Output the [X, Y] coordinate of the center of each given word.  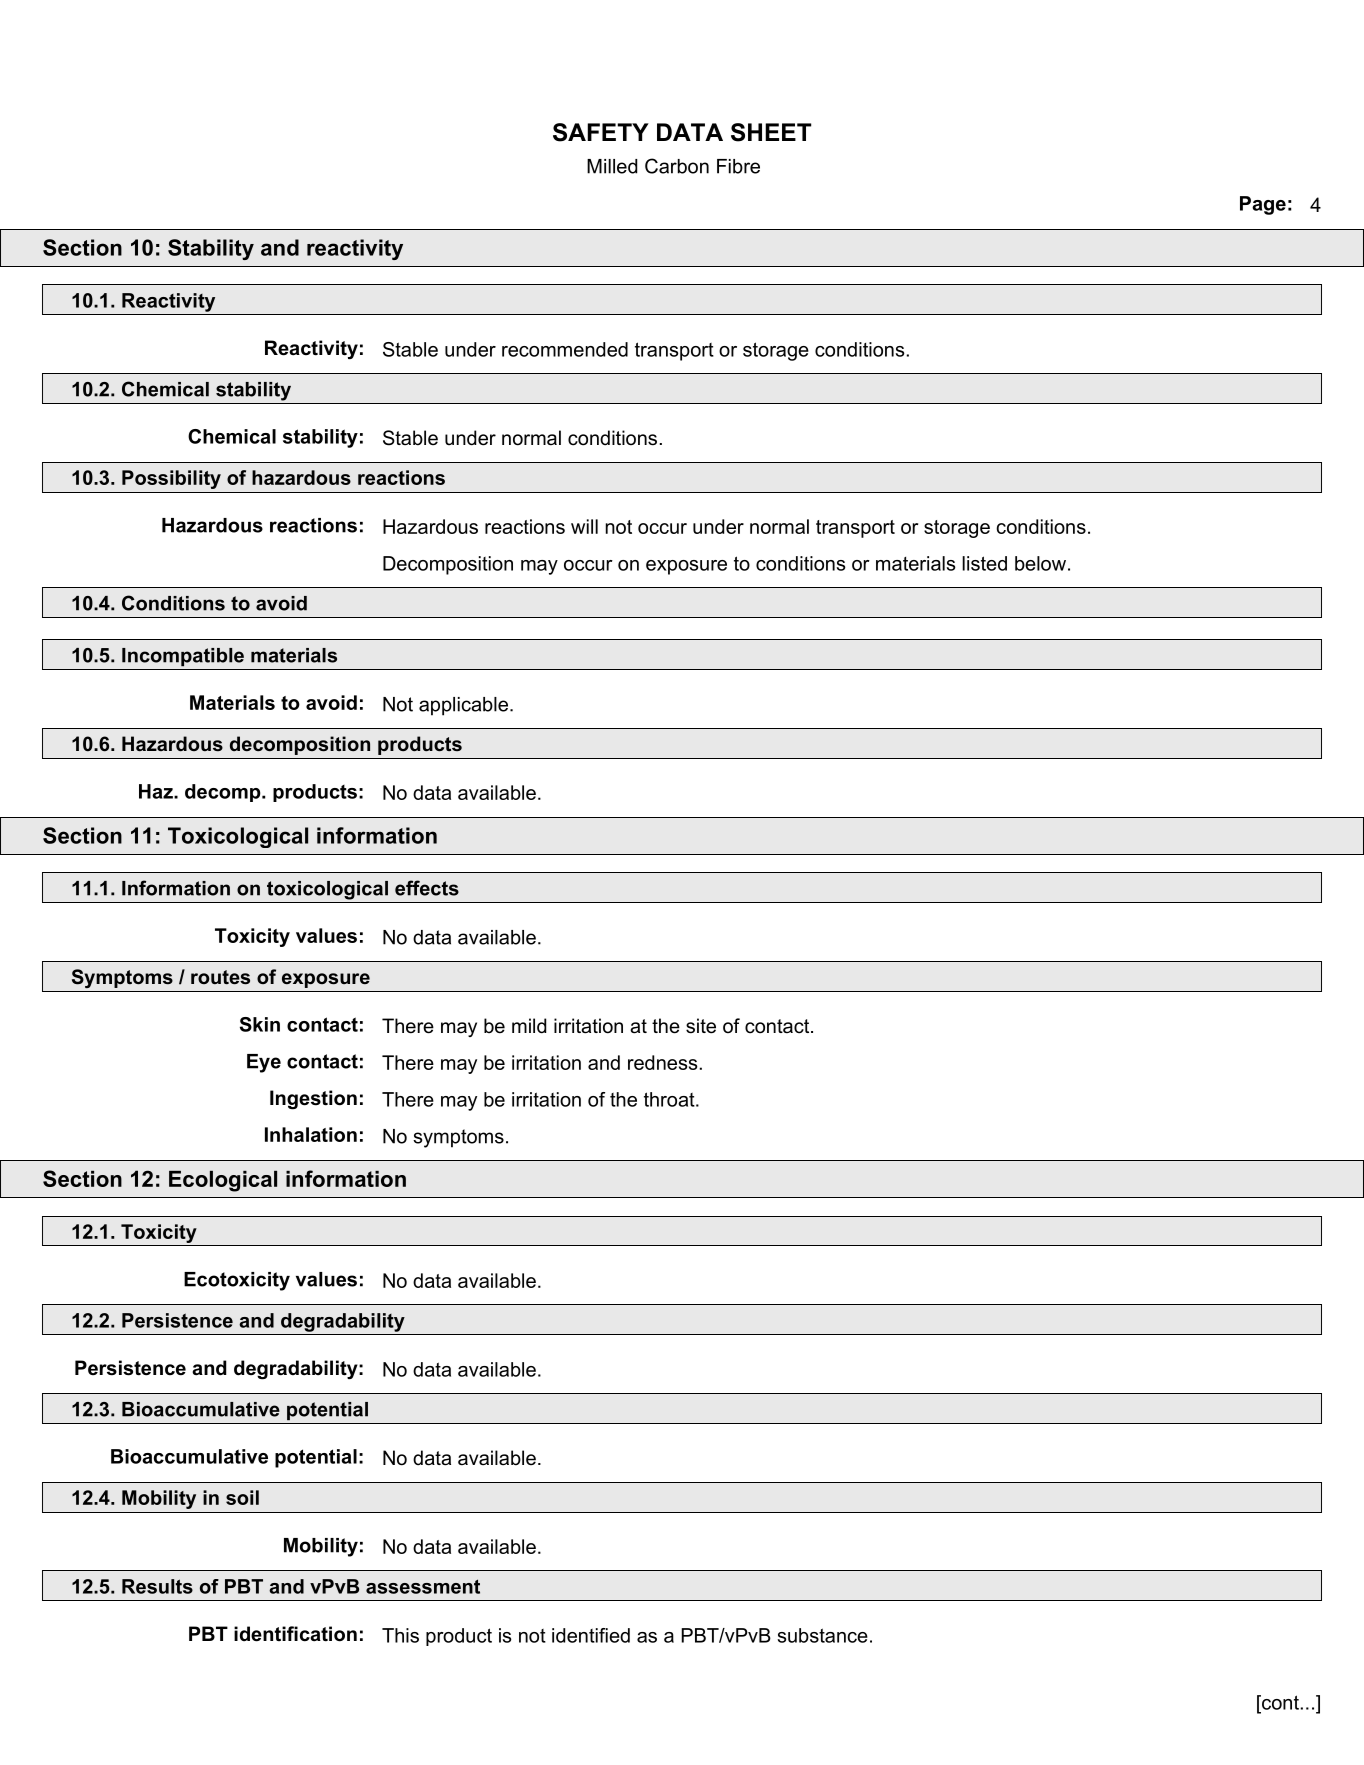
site [701, 1026]
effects [427, 888]
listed [984, 563]
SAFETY [601, 132]
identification [295, 1634]
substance [823, 1635]
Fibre [738, 166]
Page [1263, 205]
